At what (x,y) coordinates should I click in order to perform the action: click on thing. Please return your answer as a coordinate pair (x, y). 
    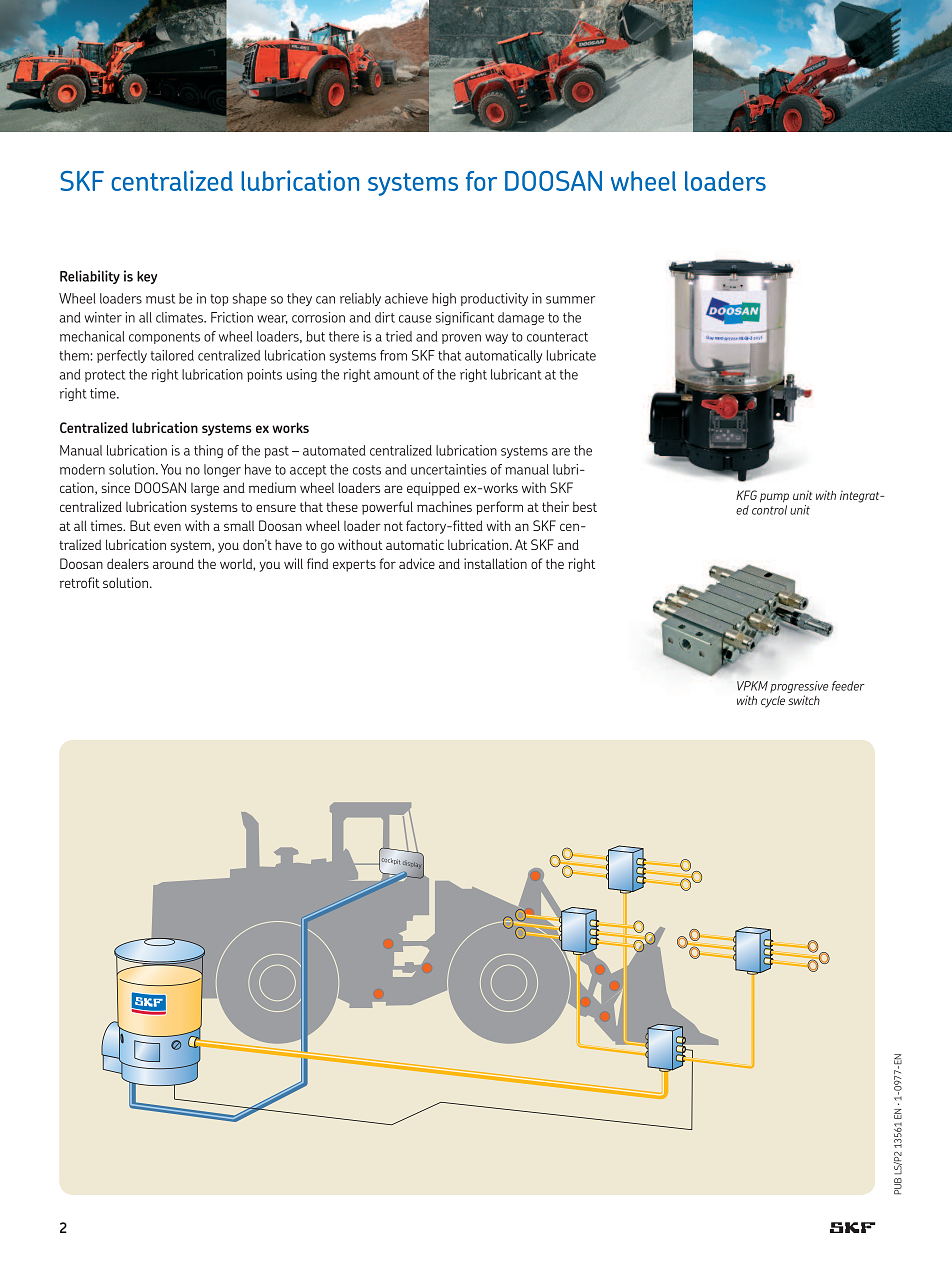
    Looking at the image, I should click on (208, 451).
